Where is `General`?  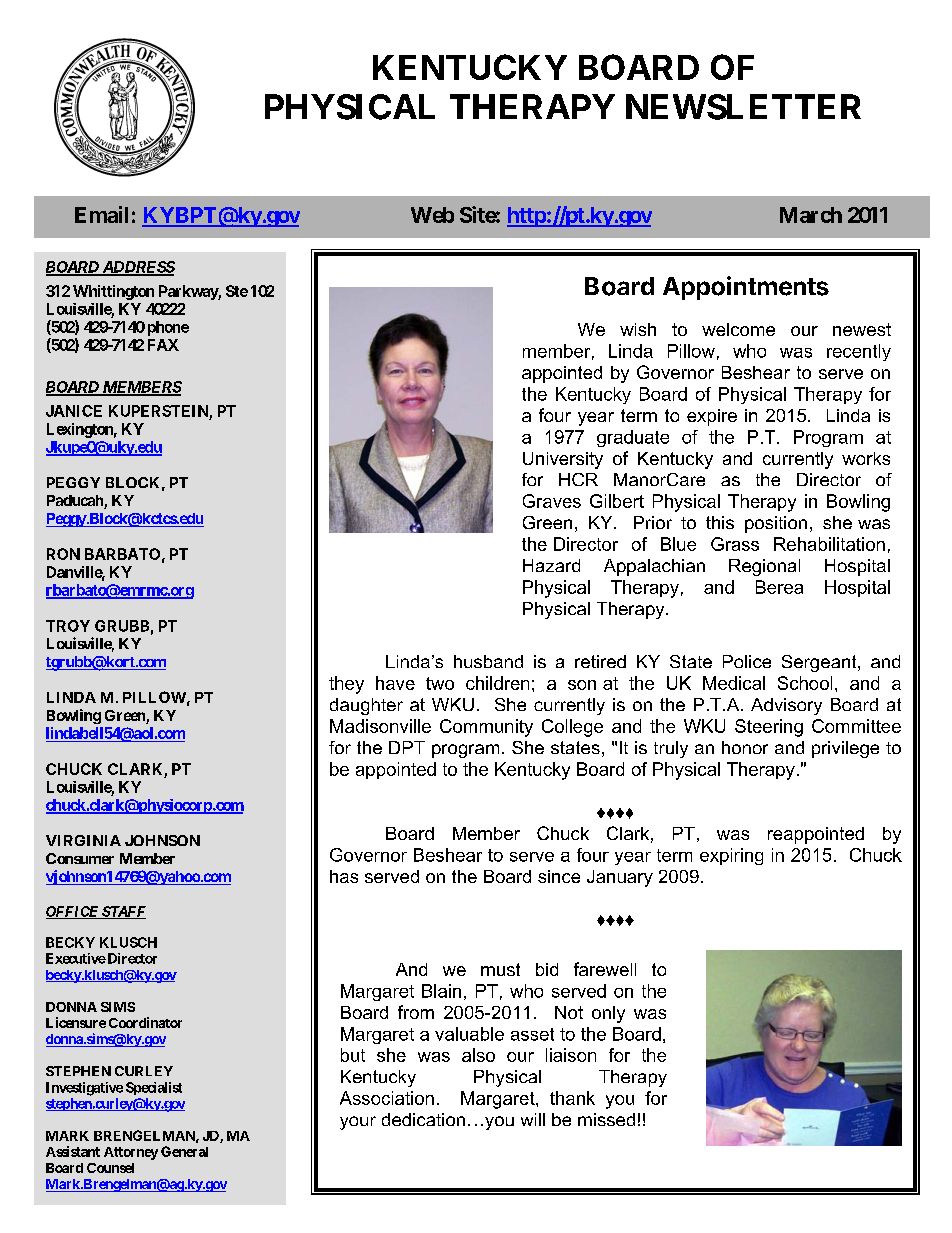
General is located at coordinates (184, 1151).
